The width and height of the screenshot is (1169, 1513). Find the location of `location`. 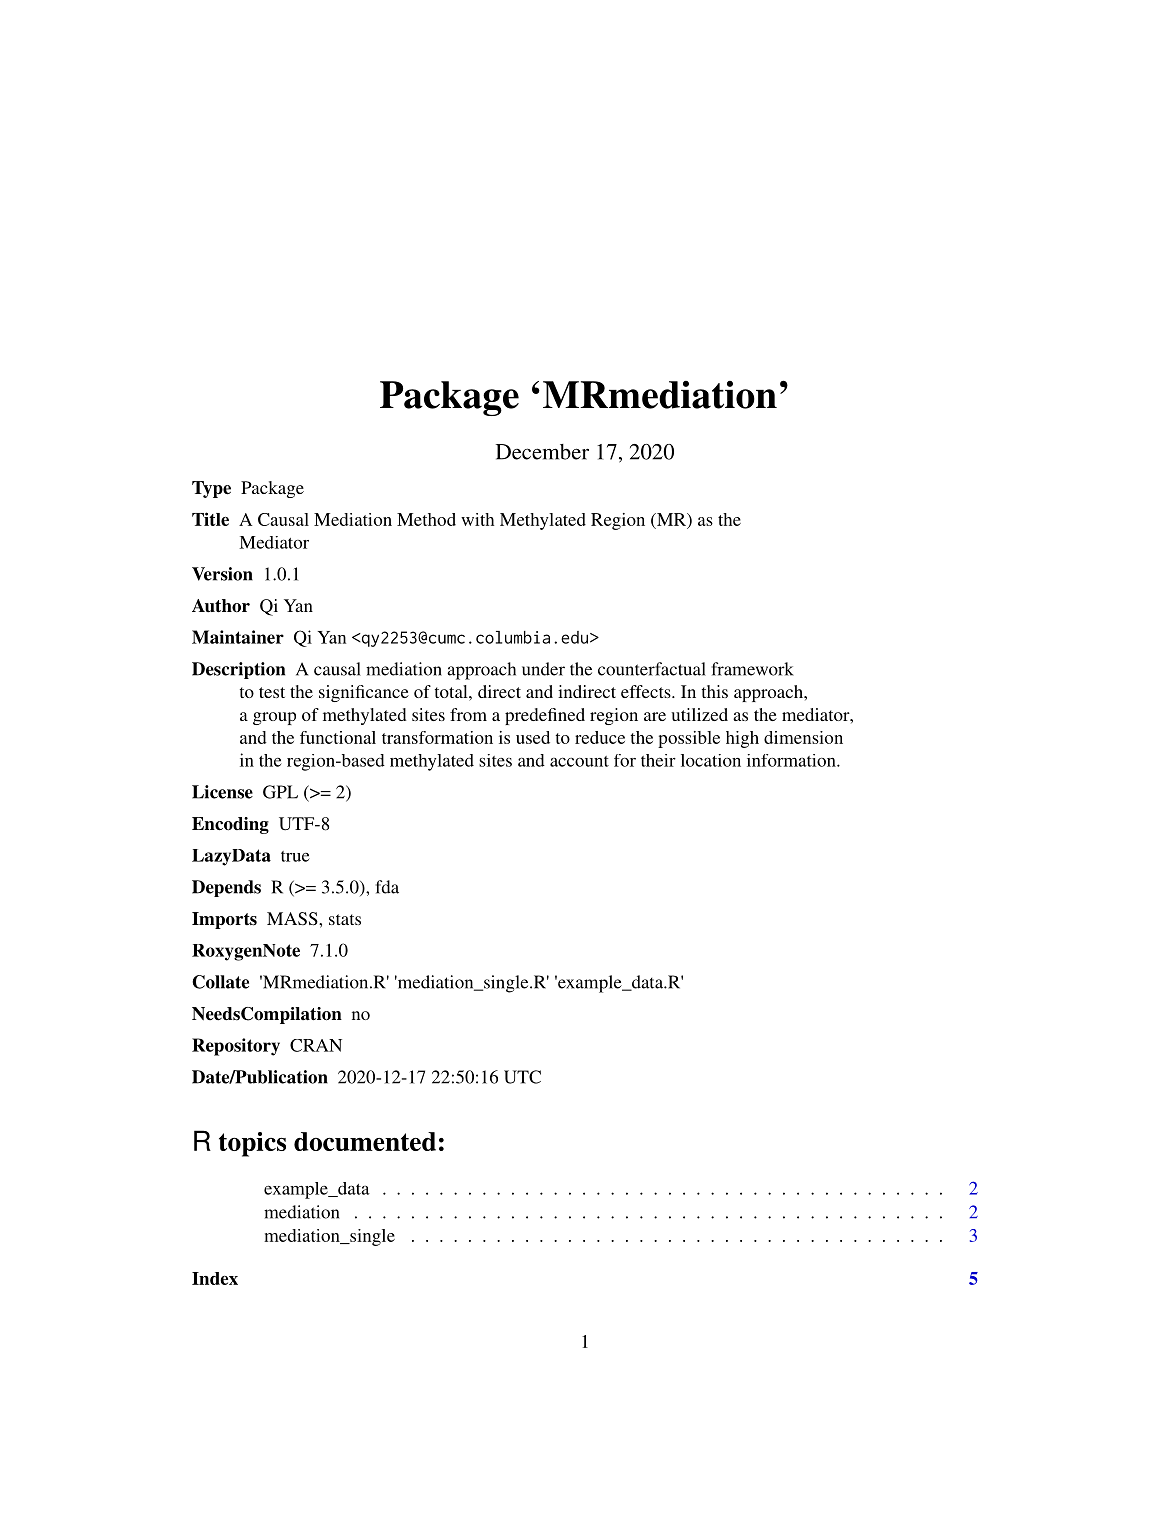

location is located at coordinates (711, 760).
